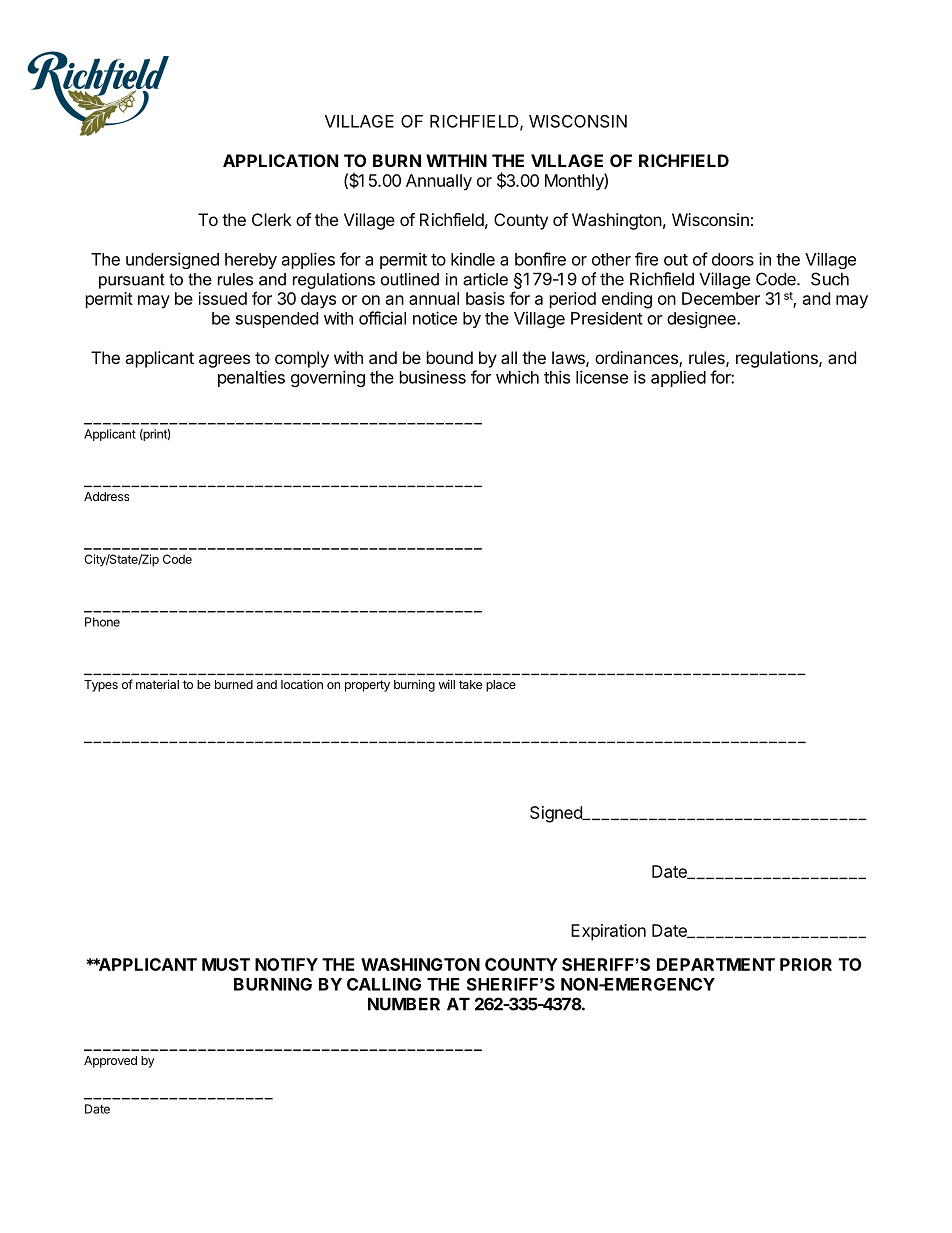 Image resolution: width=952 pixels, height=1233 pixels. I want to click on Approved, so click(110, 1062).
